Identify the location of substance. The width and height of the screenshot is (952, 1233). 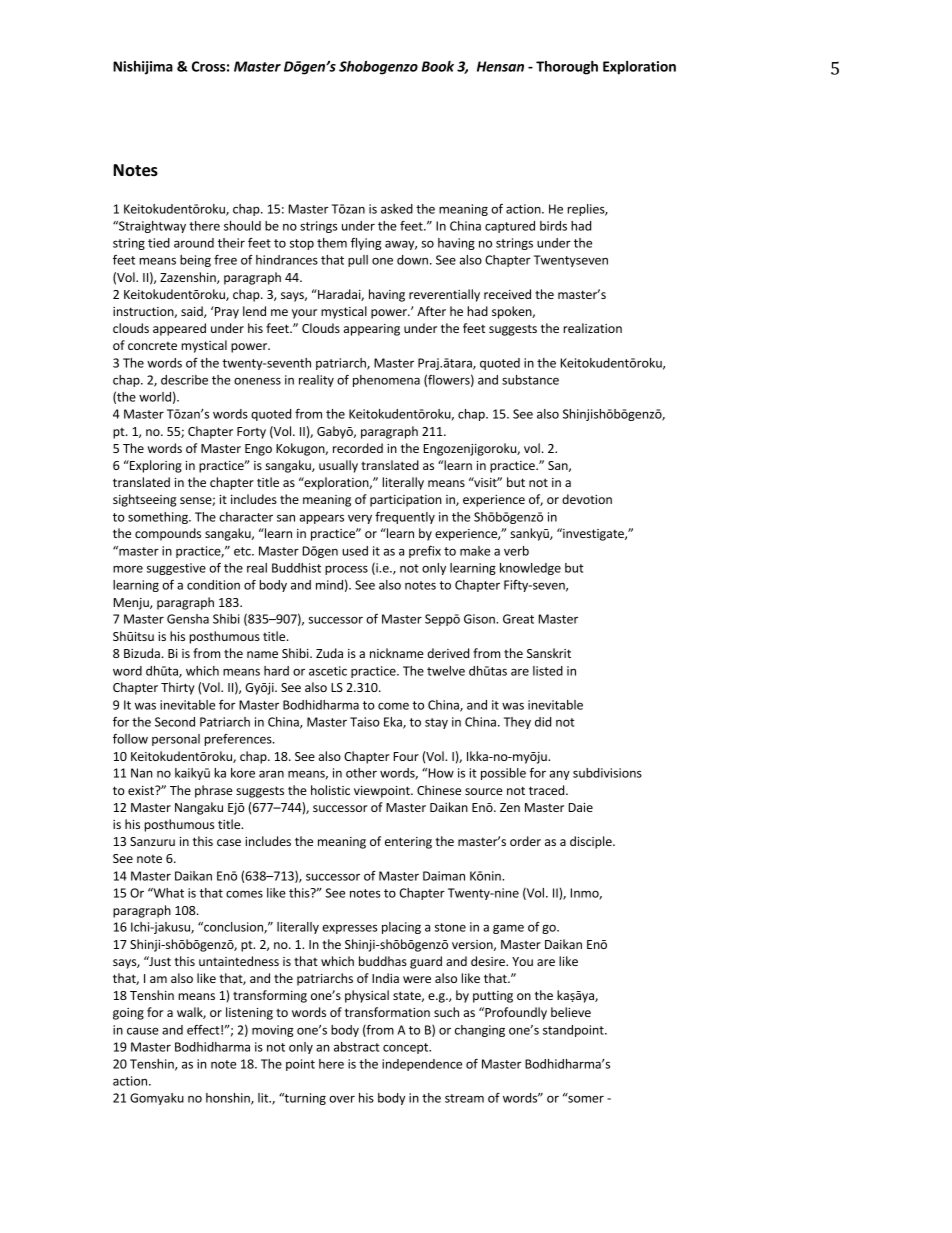
(530, 380).
